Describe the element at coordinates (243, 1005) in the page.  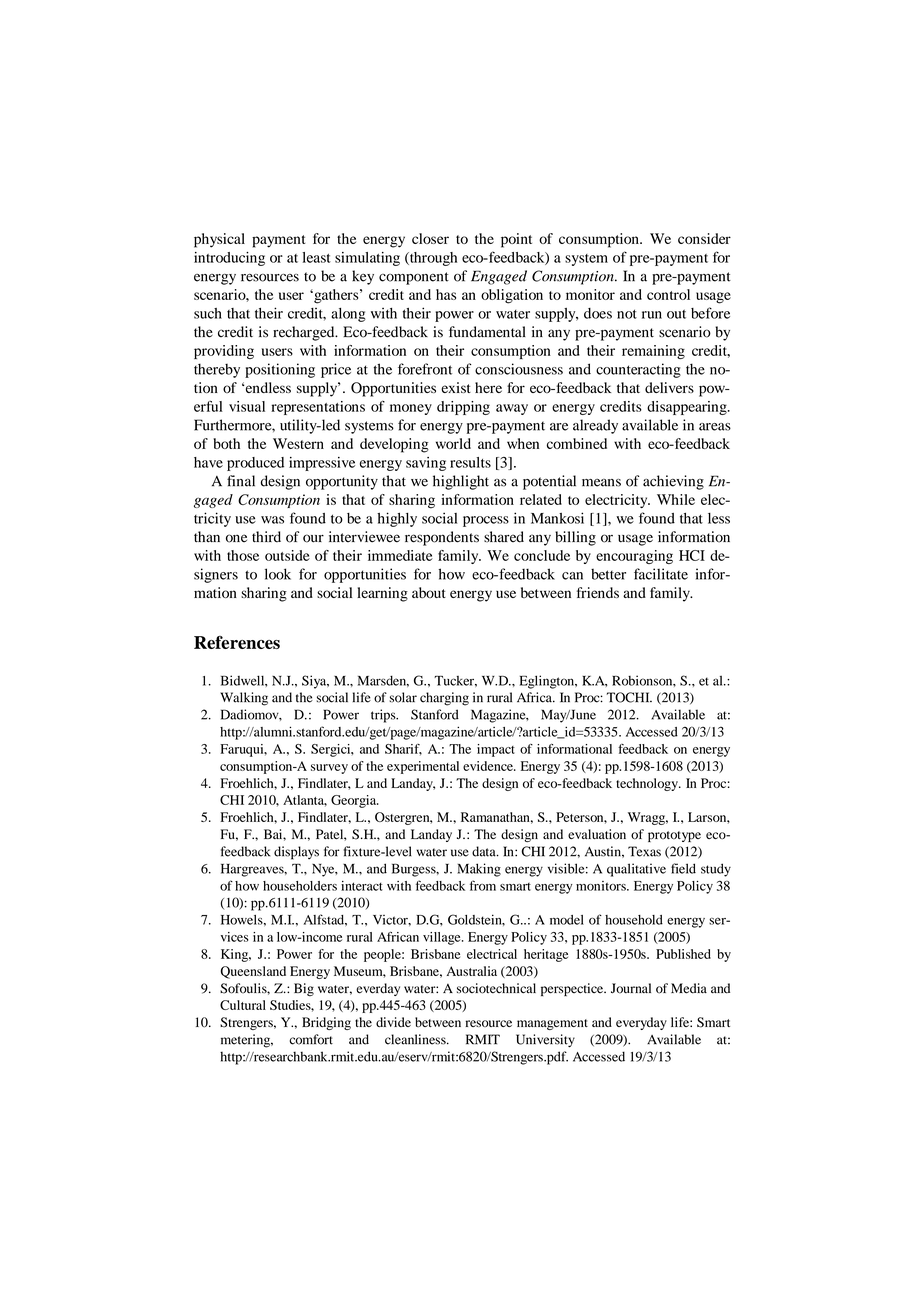
I see `Cultural` at that location.
